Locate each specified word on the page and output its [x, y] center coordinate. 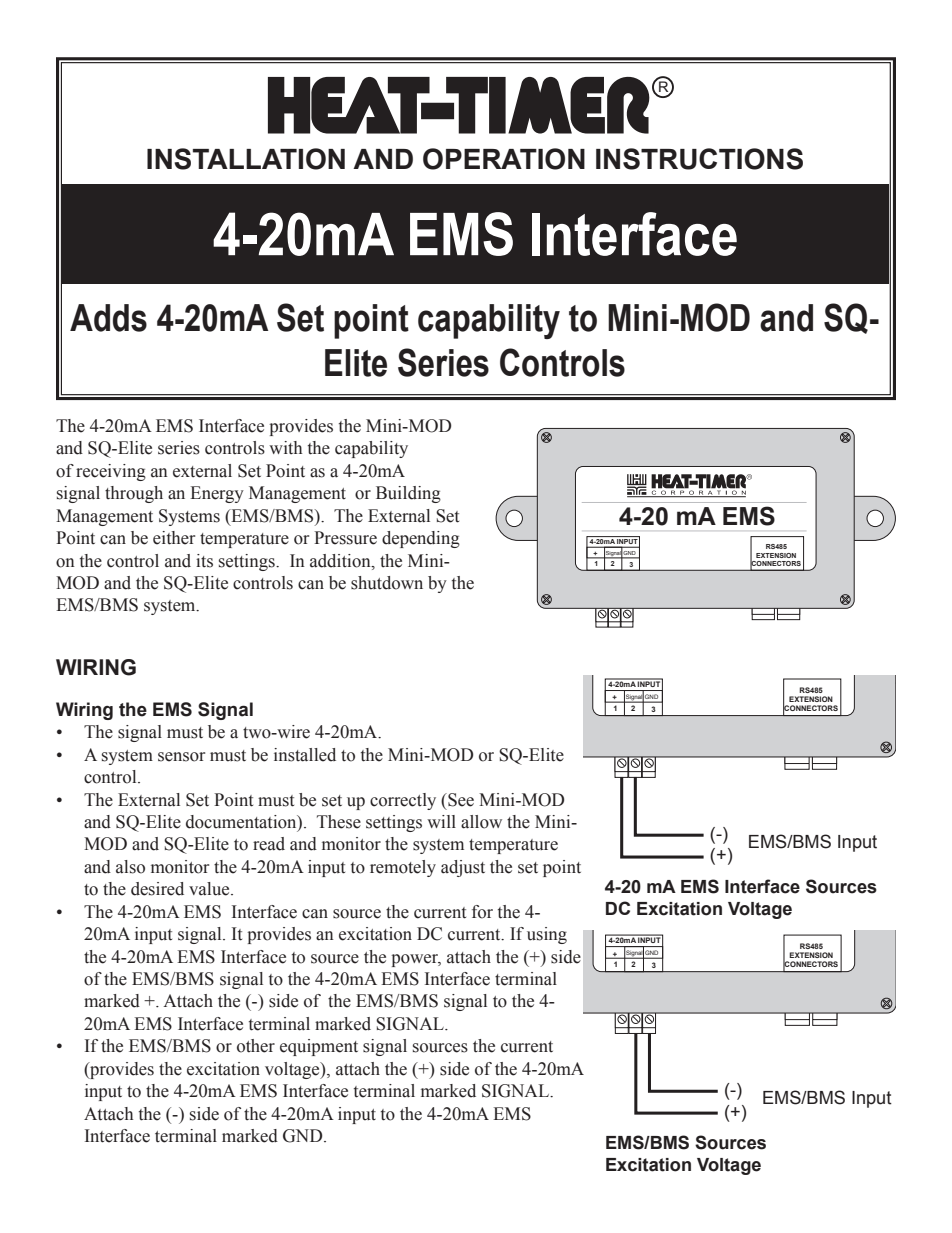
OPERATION [504, 159]
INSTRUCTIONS [699, 159]
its [204, 561]
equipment [319, 1047]
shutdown [387, 583]
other [256, 1046]
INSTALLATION [246, 159]
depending [421, 539]
